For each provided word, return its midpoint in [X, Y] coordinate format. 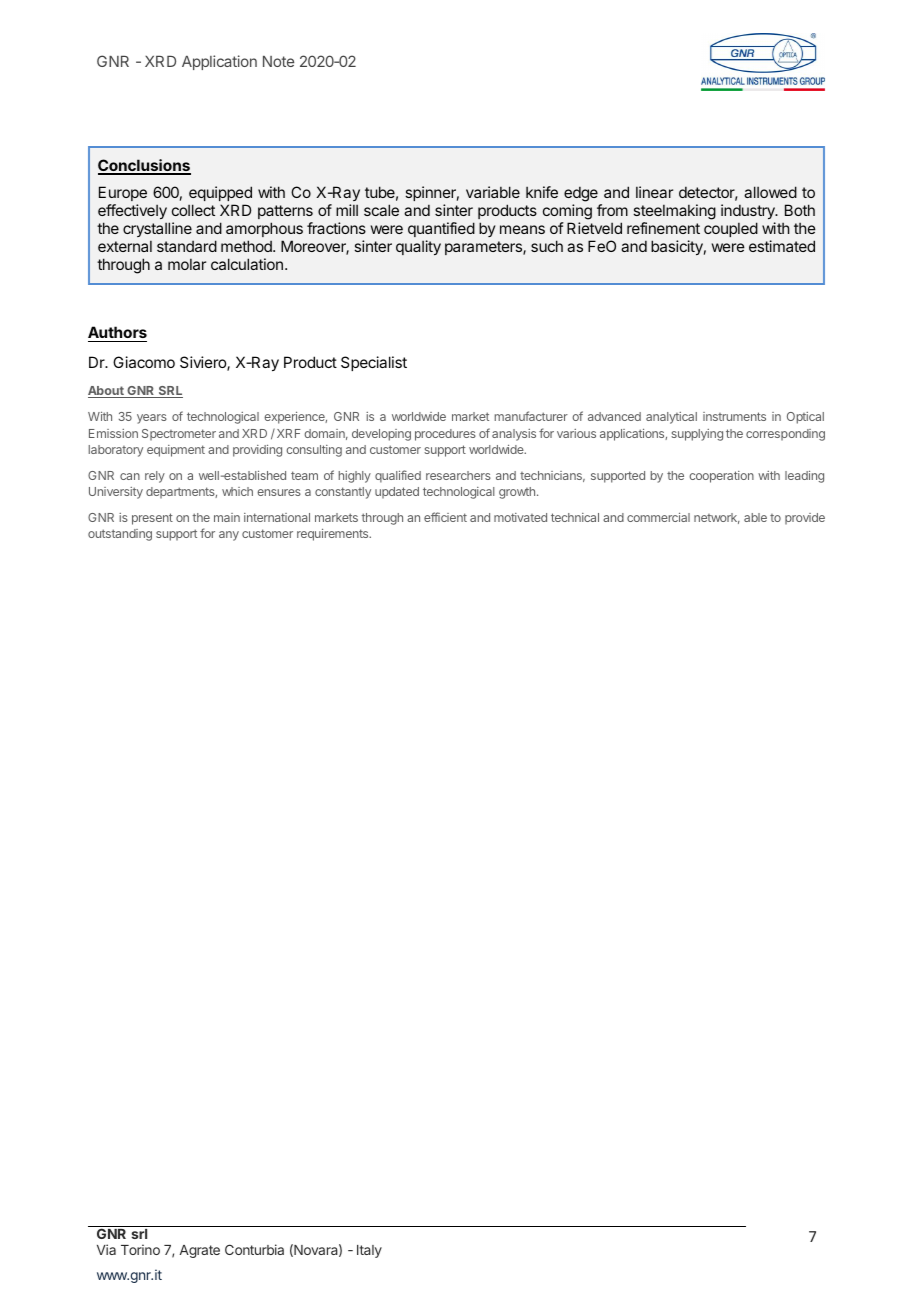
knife [542, 192]
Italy [369, 1251]
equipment [176, 451]
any [229, 536]
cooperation [721, 477]
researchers [458, 475]
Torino [140, 1249]
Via [106, 1249]
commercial [658, 517]
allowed [770, 192]
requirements [334, 535]
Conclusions [144, 166]
